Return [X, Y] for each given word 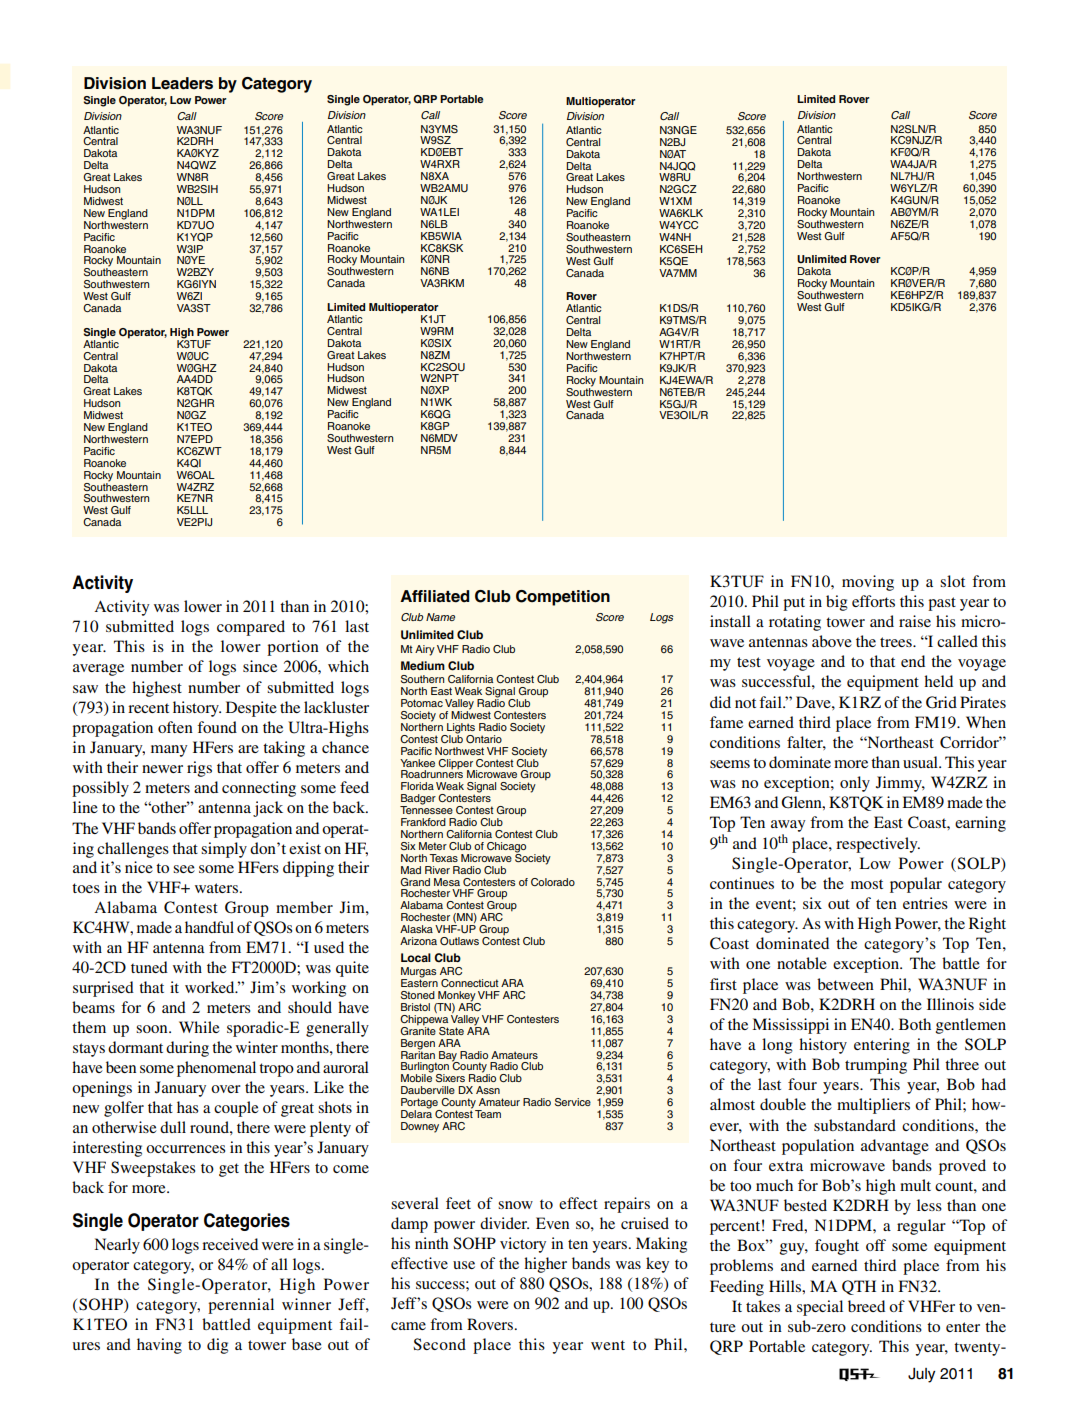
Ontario [484, 739]
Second [439, 1344]
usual [921, 762]
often [175, 727]
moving [868, 583]
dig [217, 1346]
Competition [563, 598]
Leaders [182, 83]
